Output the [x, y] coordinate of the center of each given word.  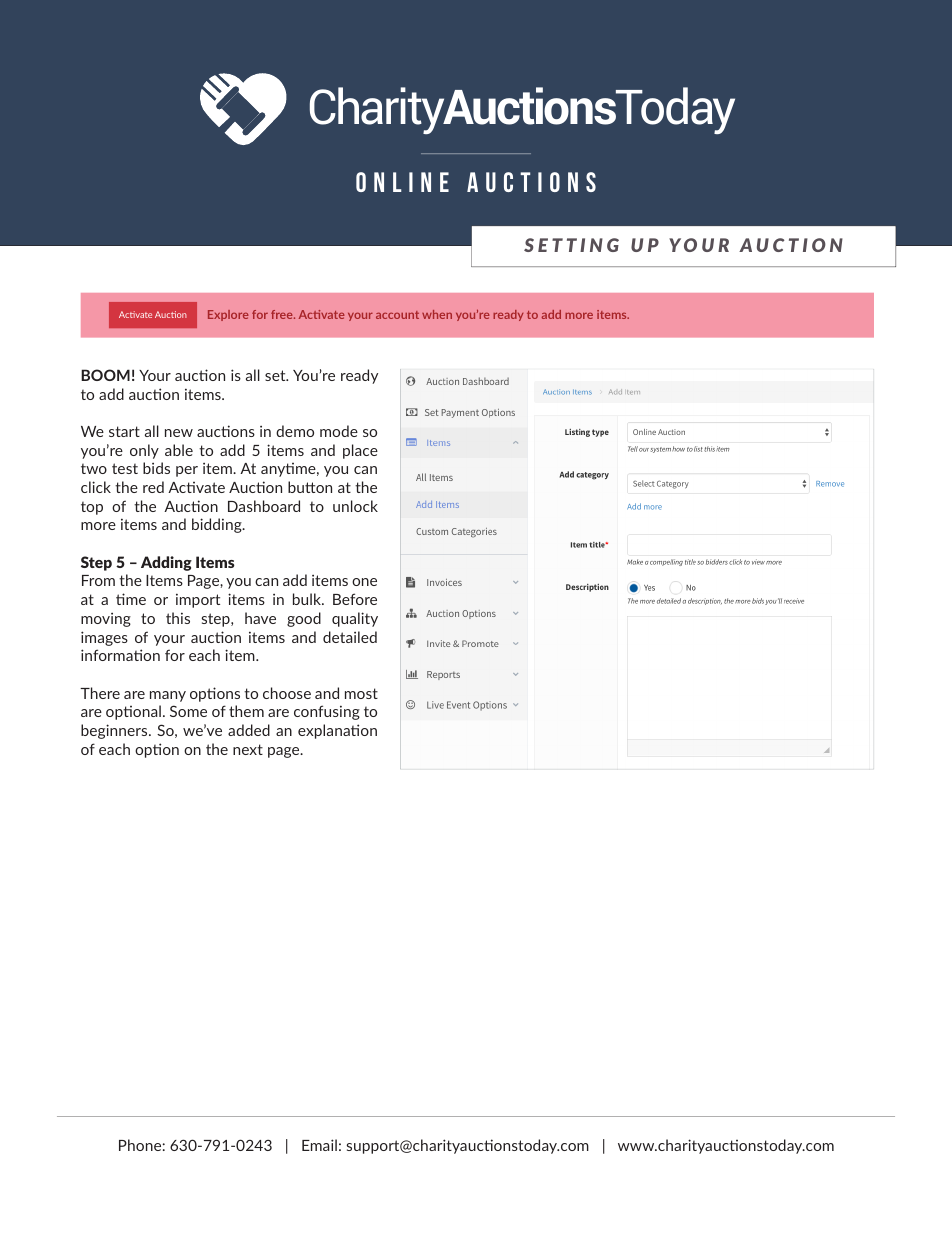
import [198, 600]
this [178, 618]
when [437, 314]
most [361, 693]
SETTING [571, 245]
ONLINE [402, 182]
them [246, 711]
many [168, 696]
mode [339, 431]
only [144, 451]
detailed [350, 637]
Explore [228, 315]
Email [319, 1145]
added [249, 730]
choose [287, 693]
